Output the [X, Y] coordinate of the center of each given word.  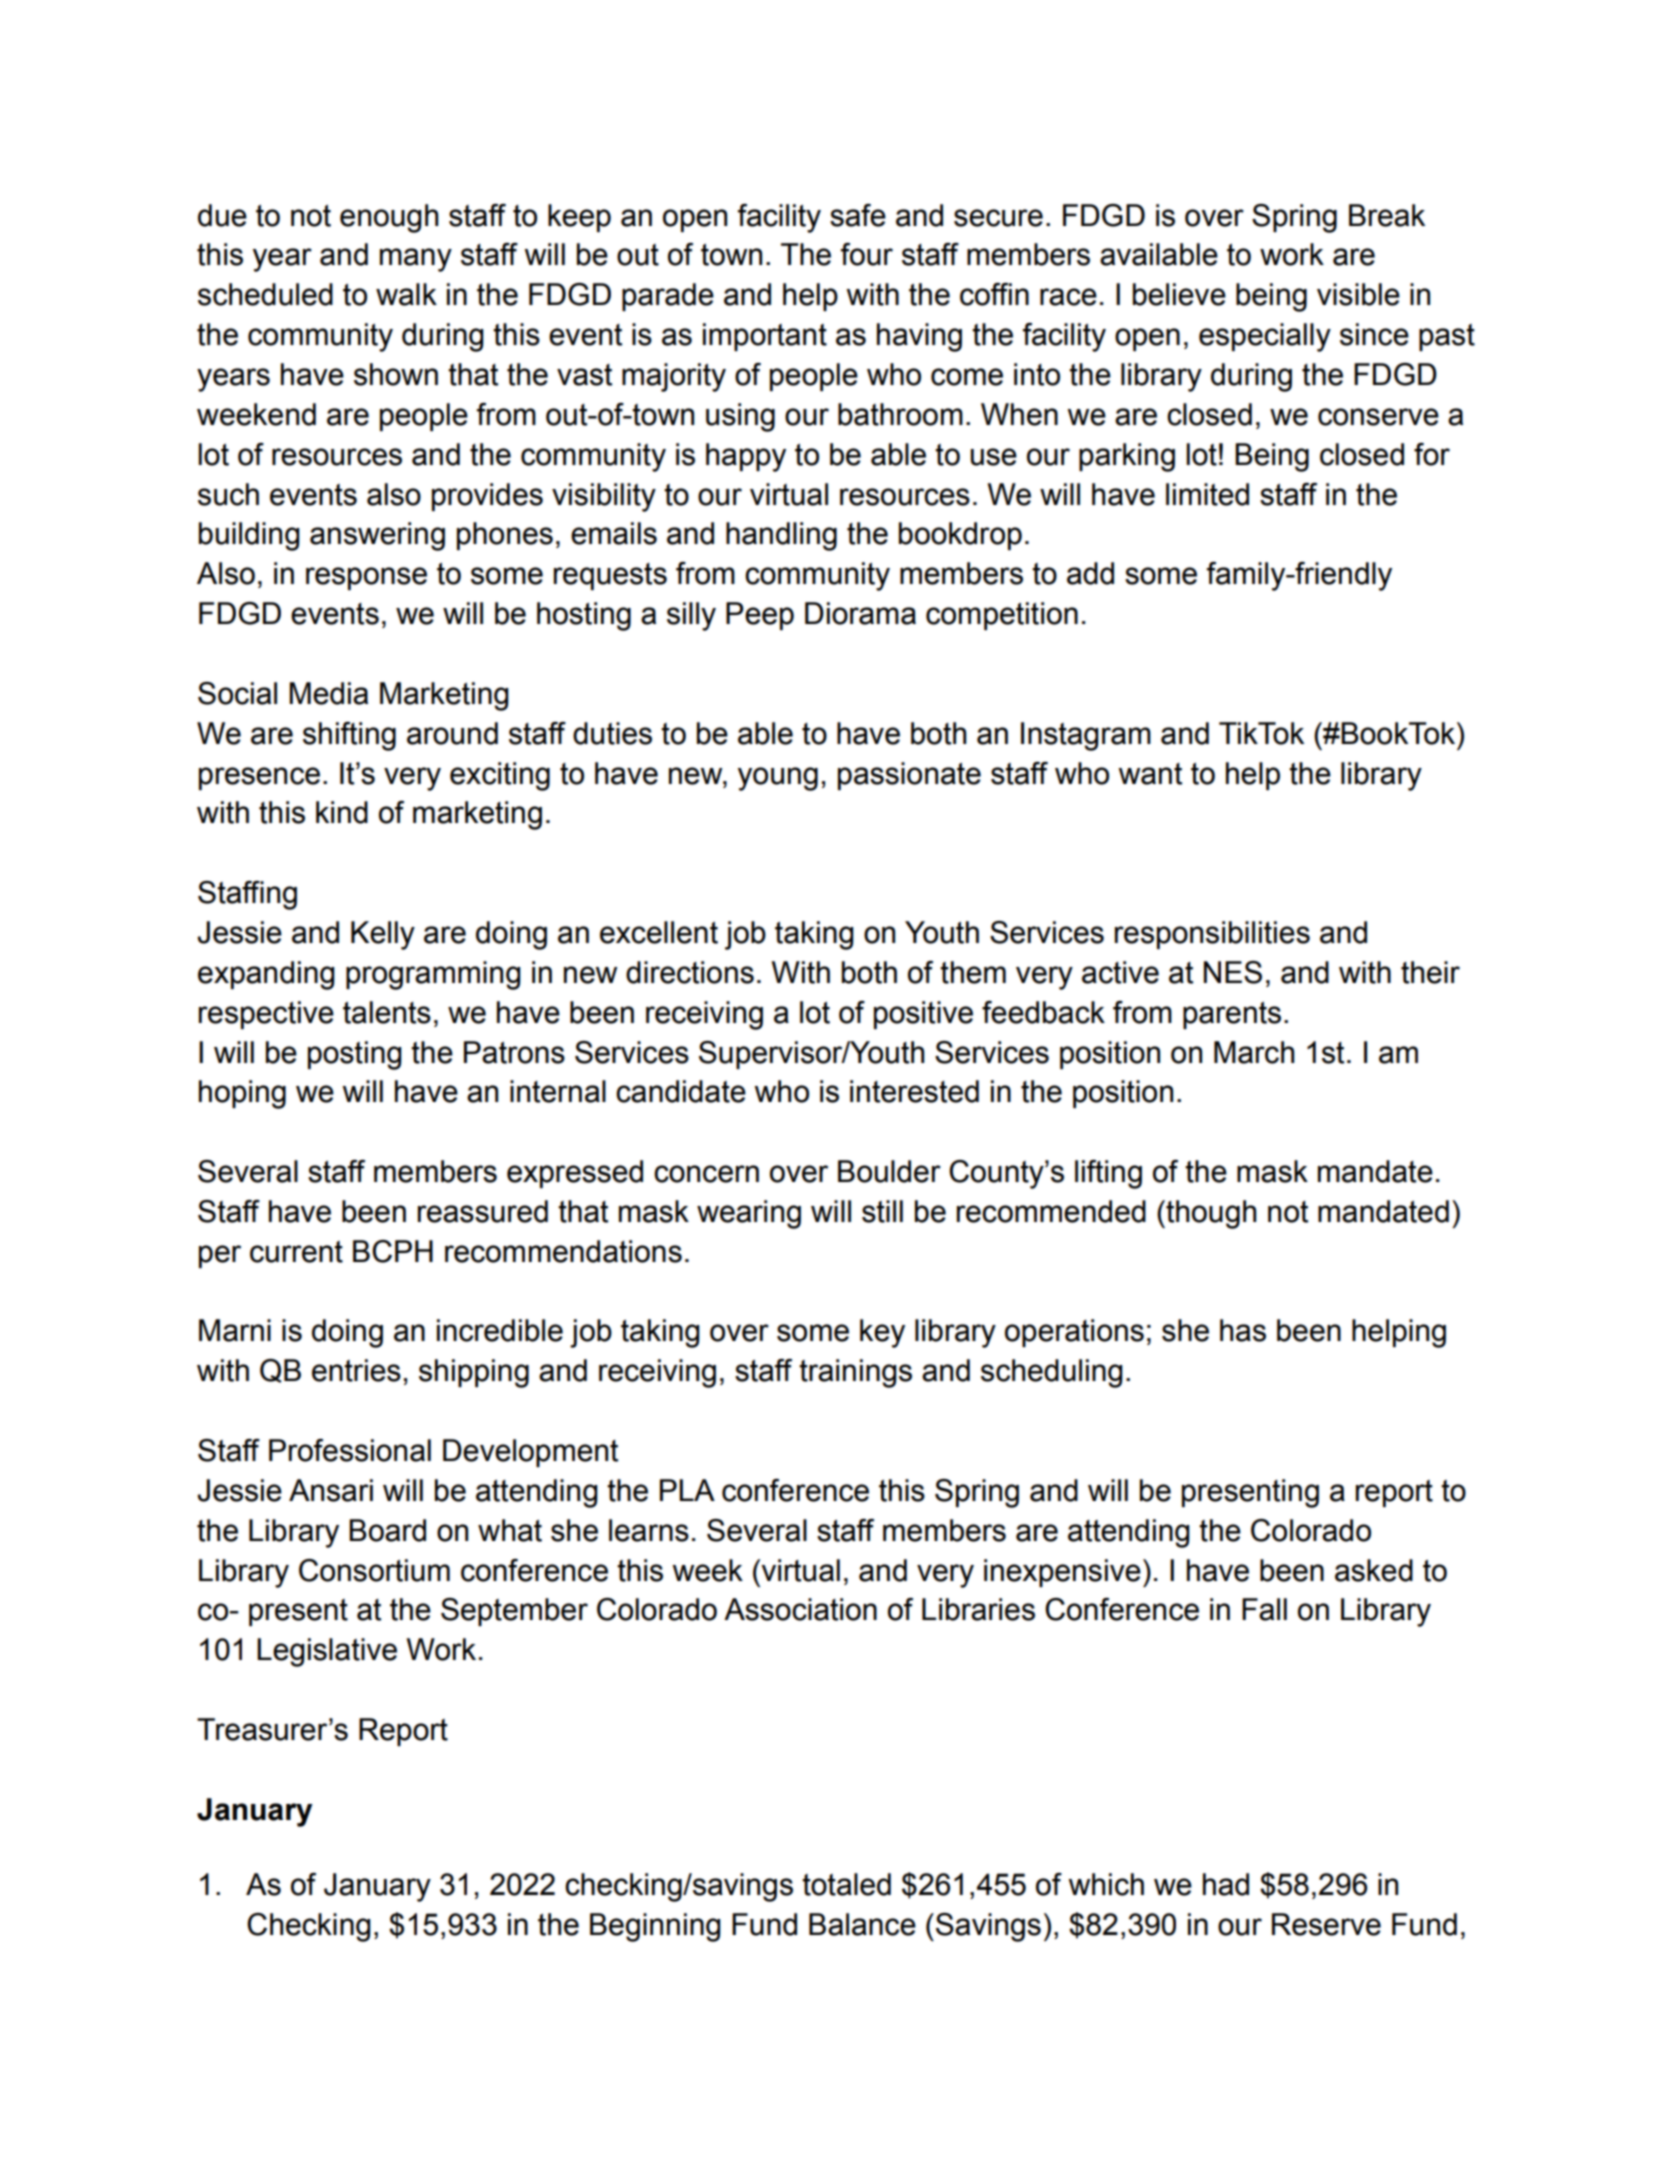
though [1210, 1214]
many [416, 260]
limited [1207, 494]
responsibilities [1212, 935]
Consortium [374, 1570]
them [973, 972]
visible [1358, 294]
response [366, 578]
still [882, 1211]
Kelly [383, 935]
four [867, 254]
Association [800, 1609]
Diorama [860, 613]
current [296, 1252]
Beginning [655, 1927]
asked [1374, 1570]
